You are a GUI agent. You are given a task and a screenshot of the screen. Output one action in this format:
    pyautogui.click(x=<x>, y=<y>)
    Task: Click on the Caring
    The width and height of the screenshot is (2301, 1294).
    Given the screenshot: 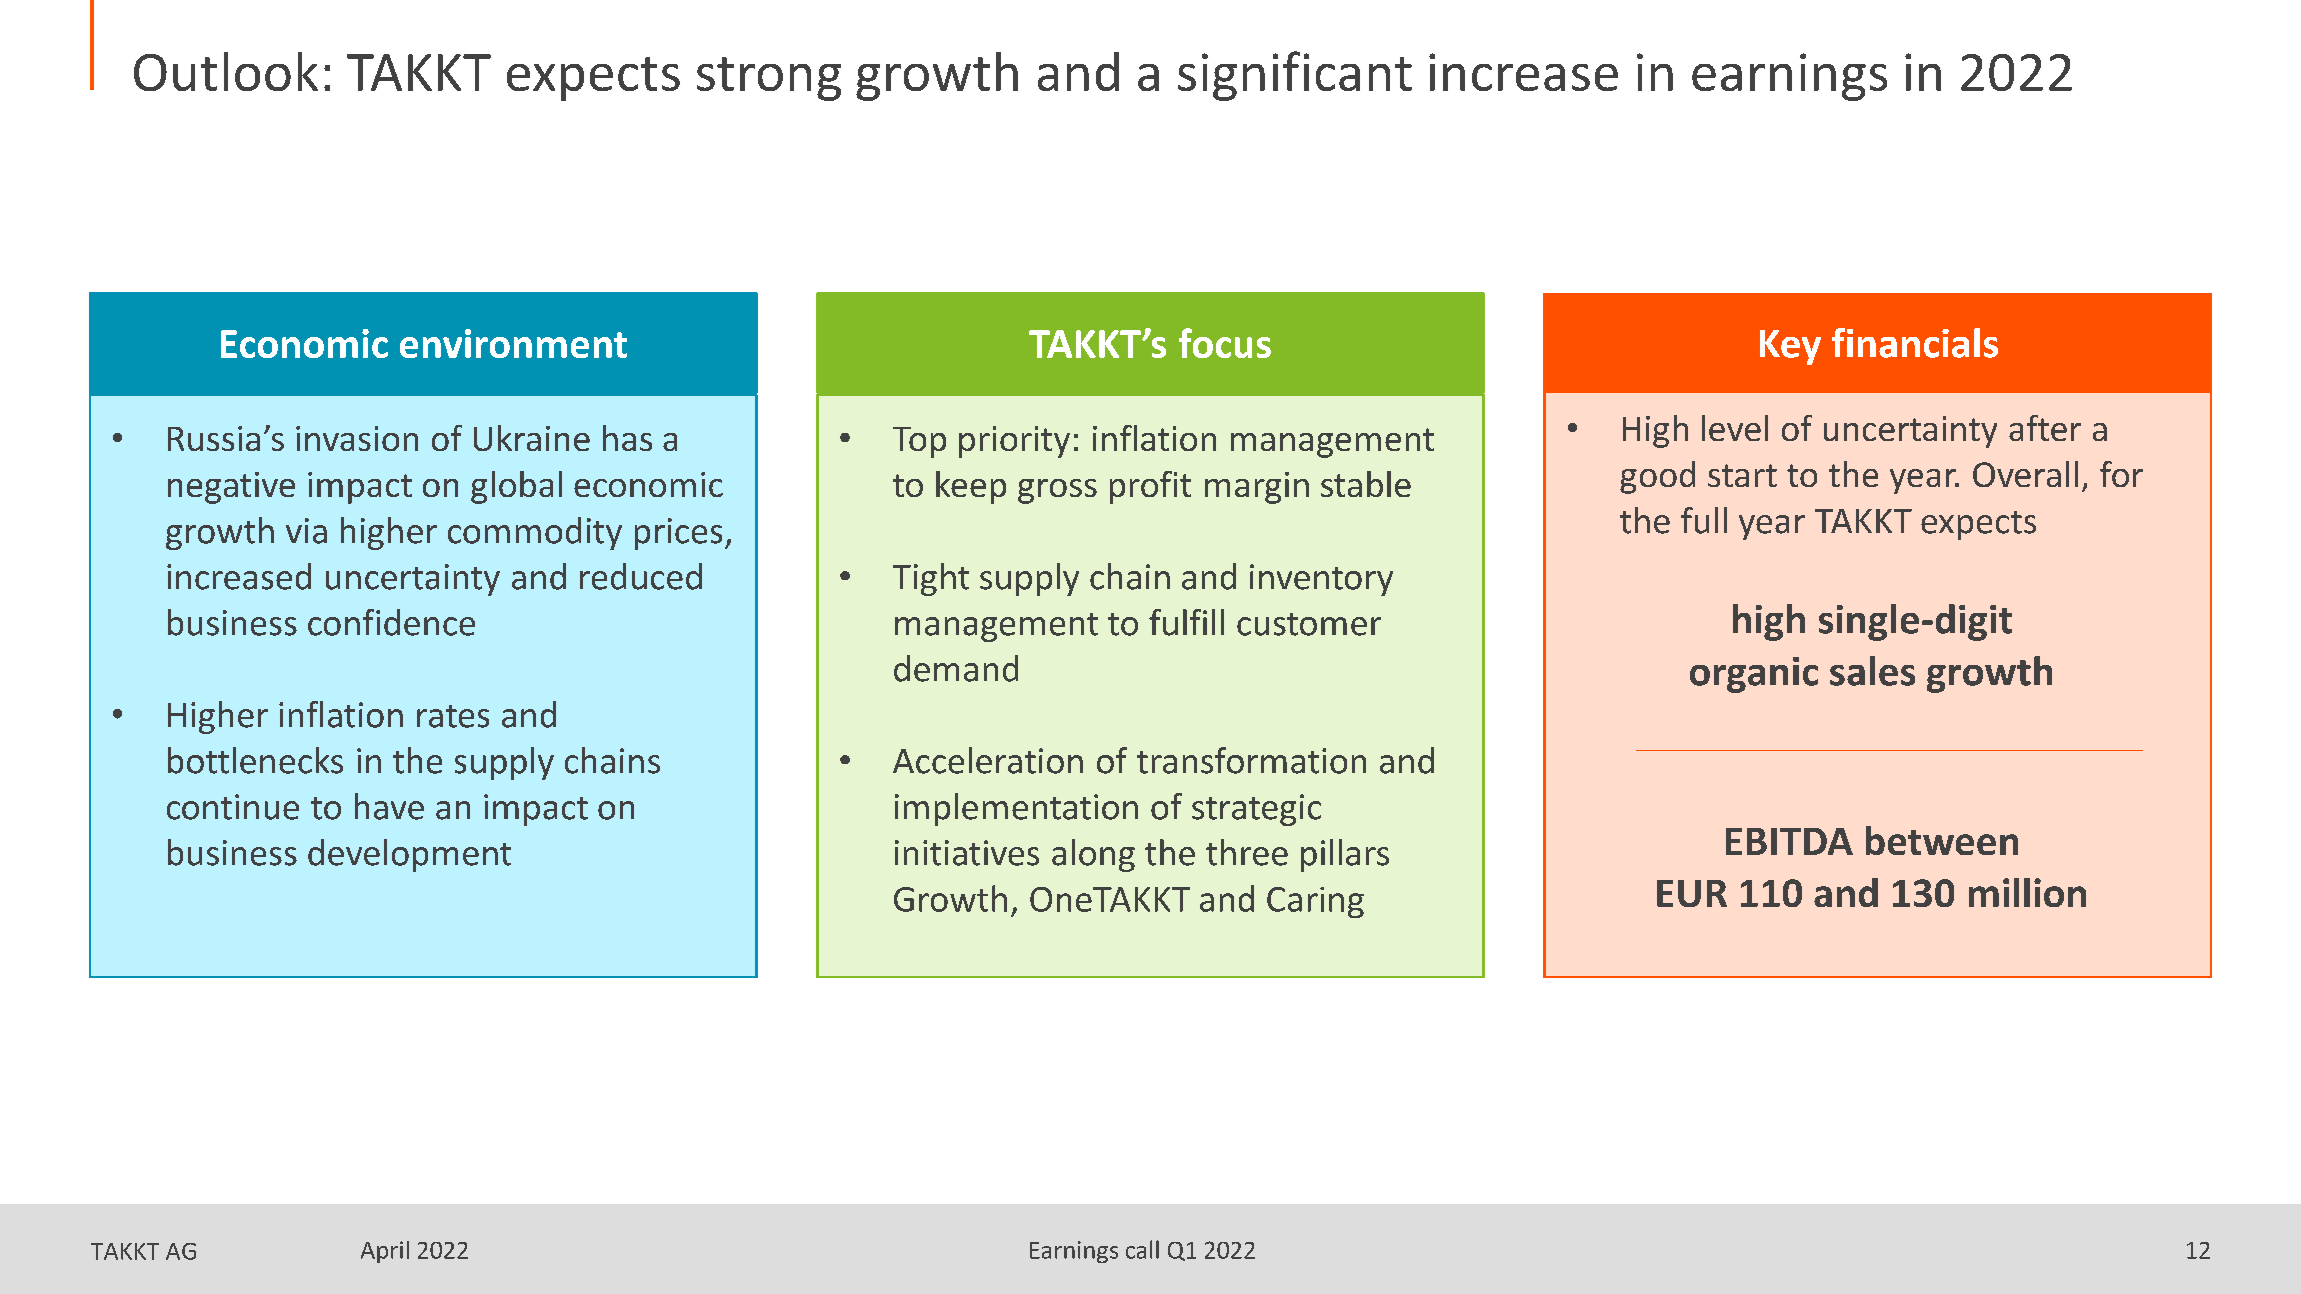 What is the action you would take?
    pyautogui.click(x=1315, y=902)
